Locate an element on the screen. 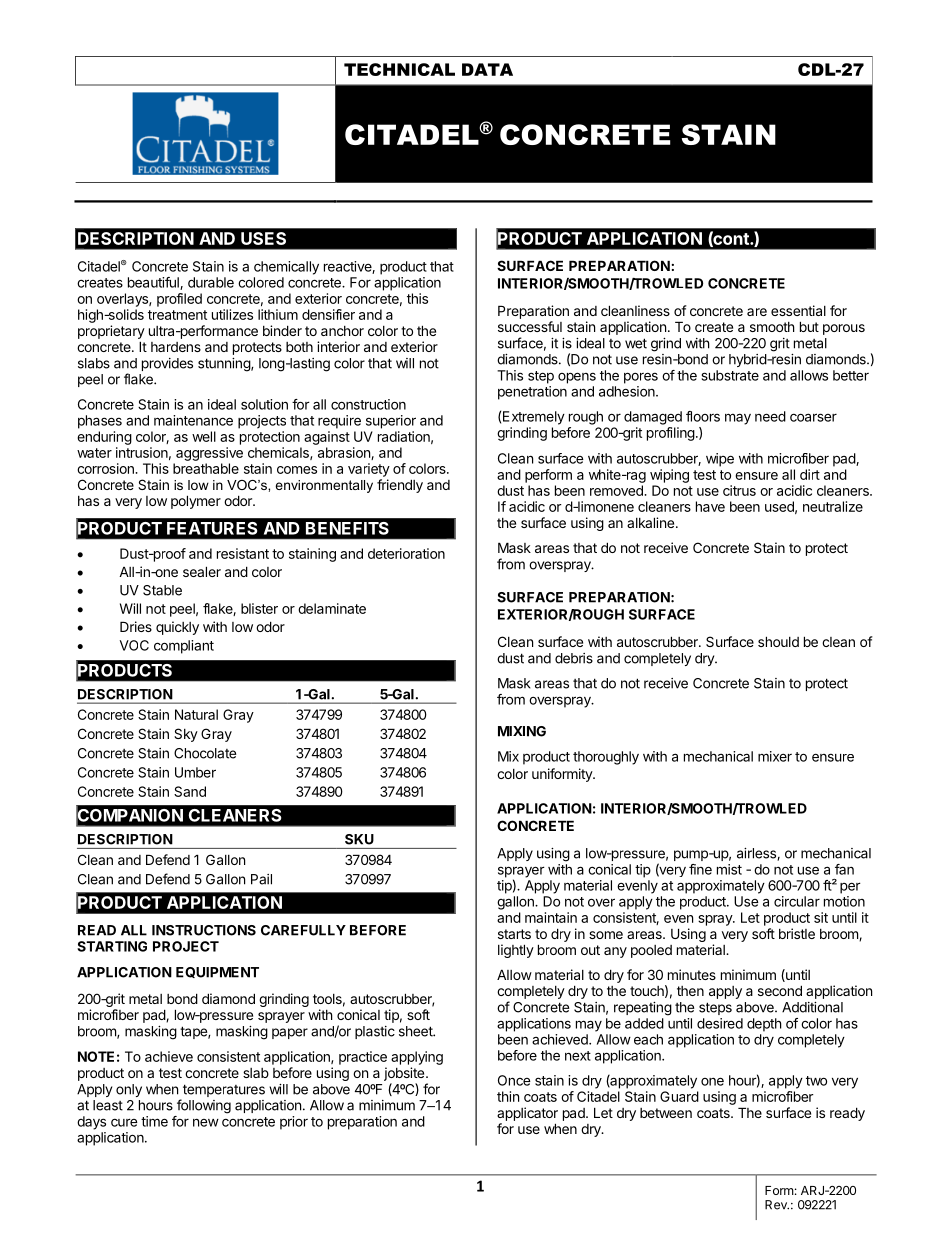 This screenshot has width=952, height=1233. maintenance is located at coordinates (193, 420).
